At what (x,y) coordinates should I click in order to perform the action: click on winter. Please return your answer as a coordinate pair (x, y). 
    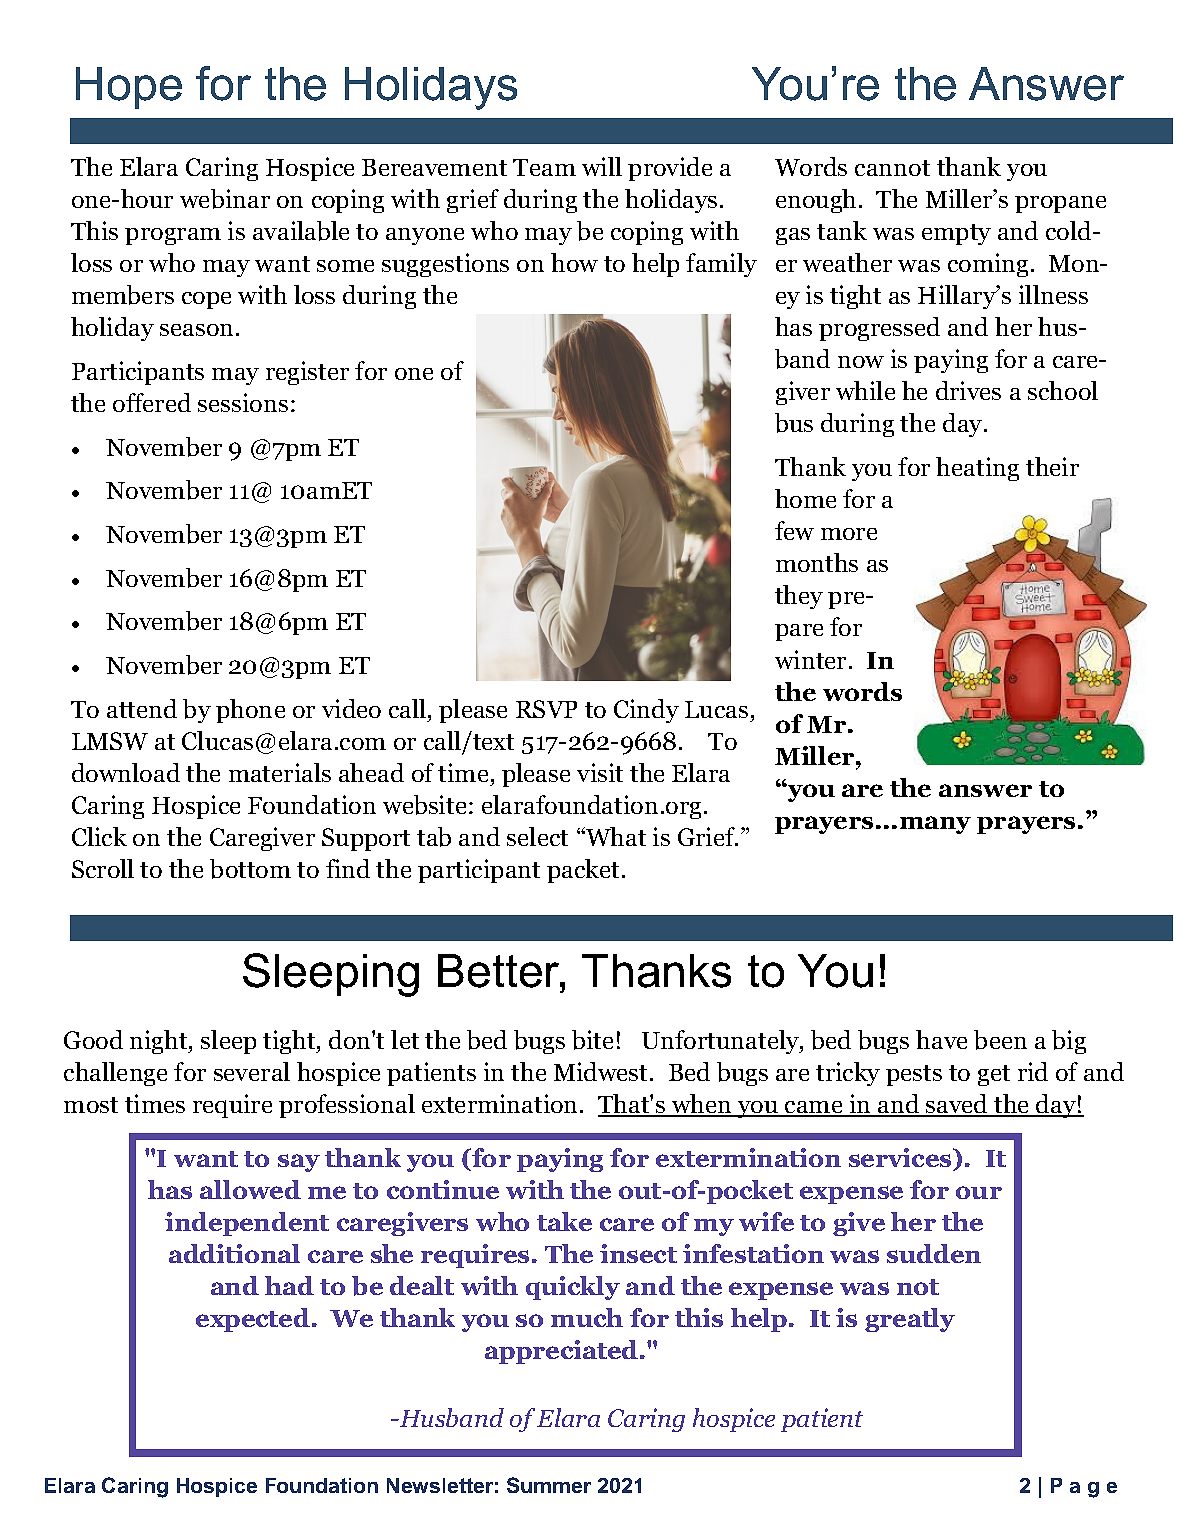
    Looking at the image, I should click on (810, 659).
